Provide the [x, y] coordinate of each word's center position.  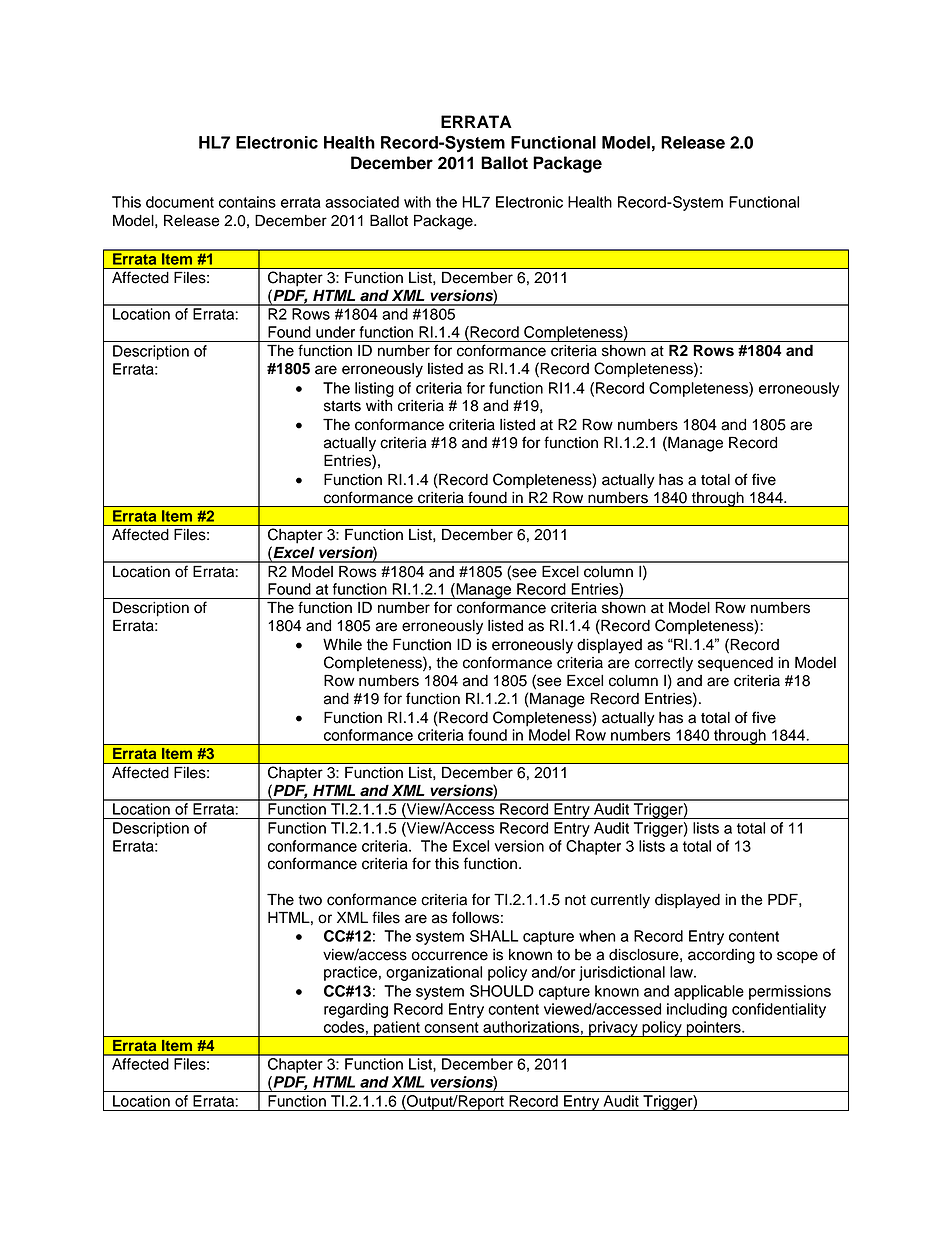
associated [362, 202]
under [335, 332]
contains [247, 202]
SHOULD [502, 991]
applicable [709, 992]
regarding [356, 1010]
